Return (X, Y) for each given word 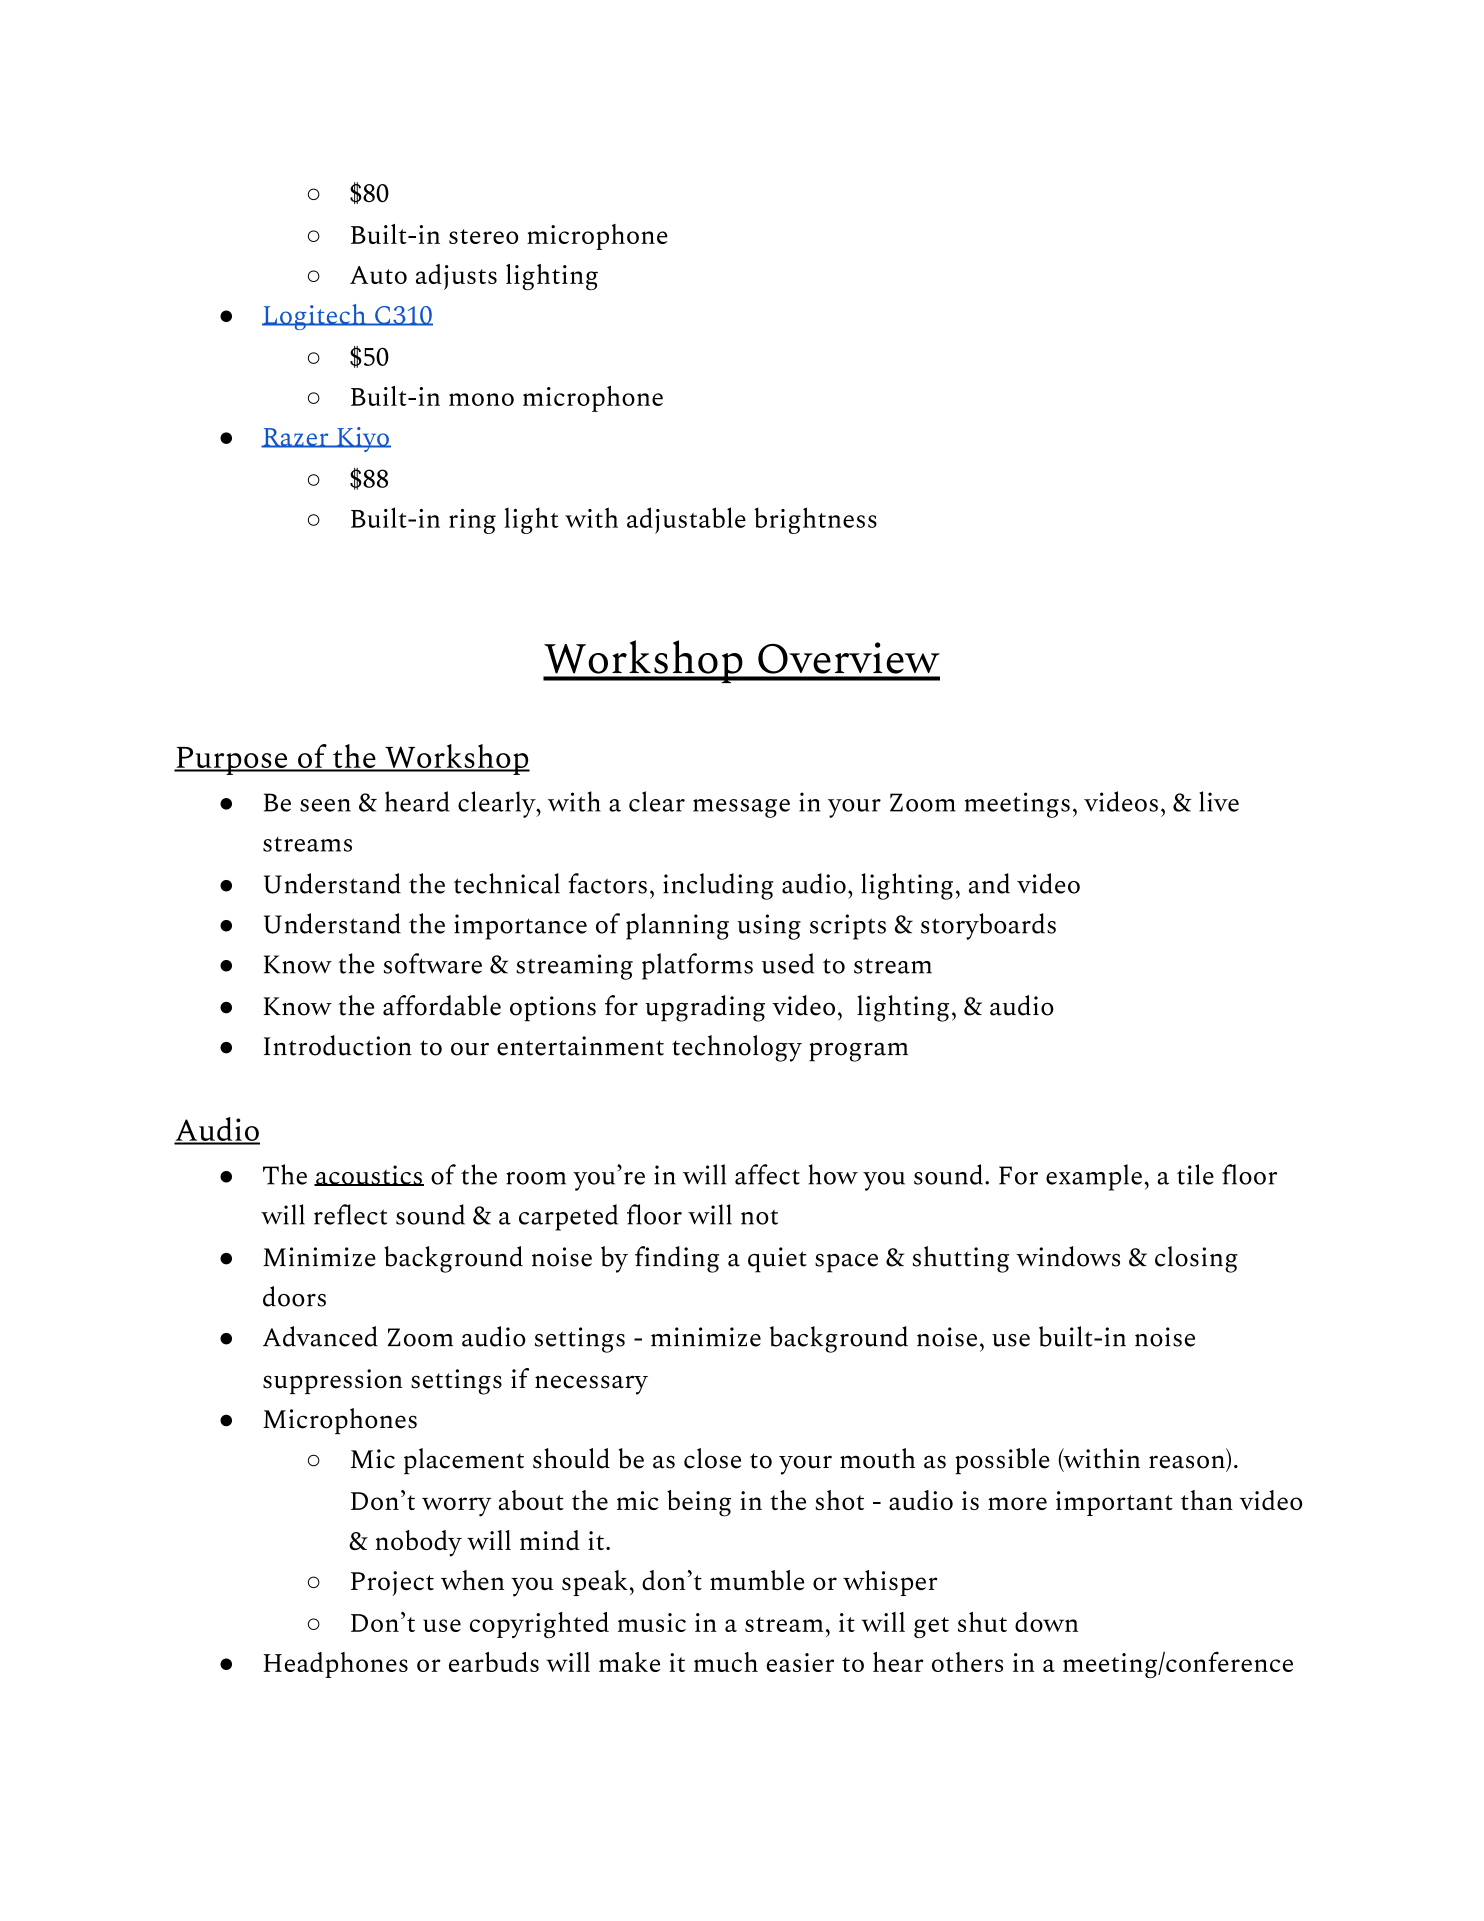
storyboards (988, 926)
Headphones (335, 1665)
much (726, 1662)
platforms (697, 966)
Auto (378, 275)
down (1046, 1622)
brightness (816, 520)
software (433, 963)
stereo (483, 236)
